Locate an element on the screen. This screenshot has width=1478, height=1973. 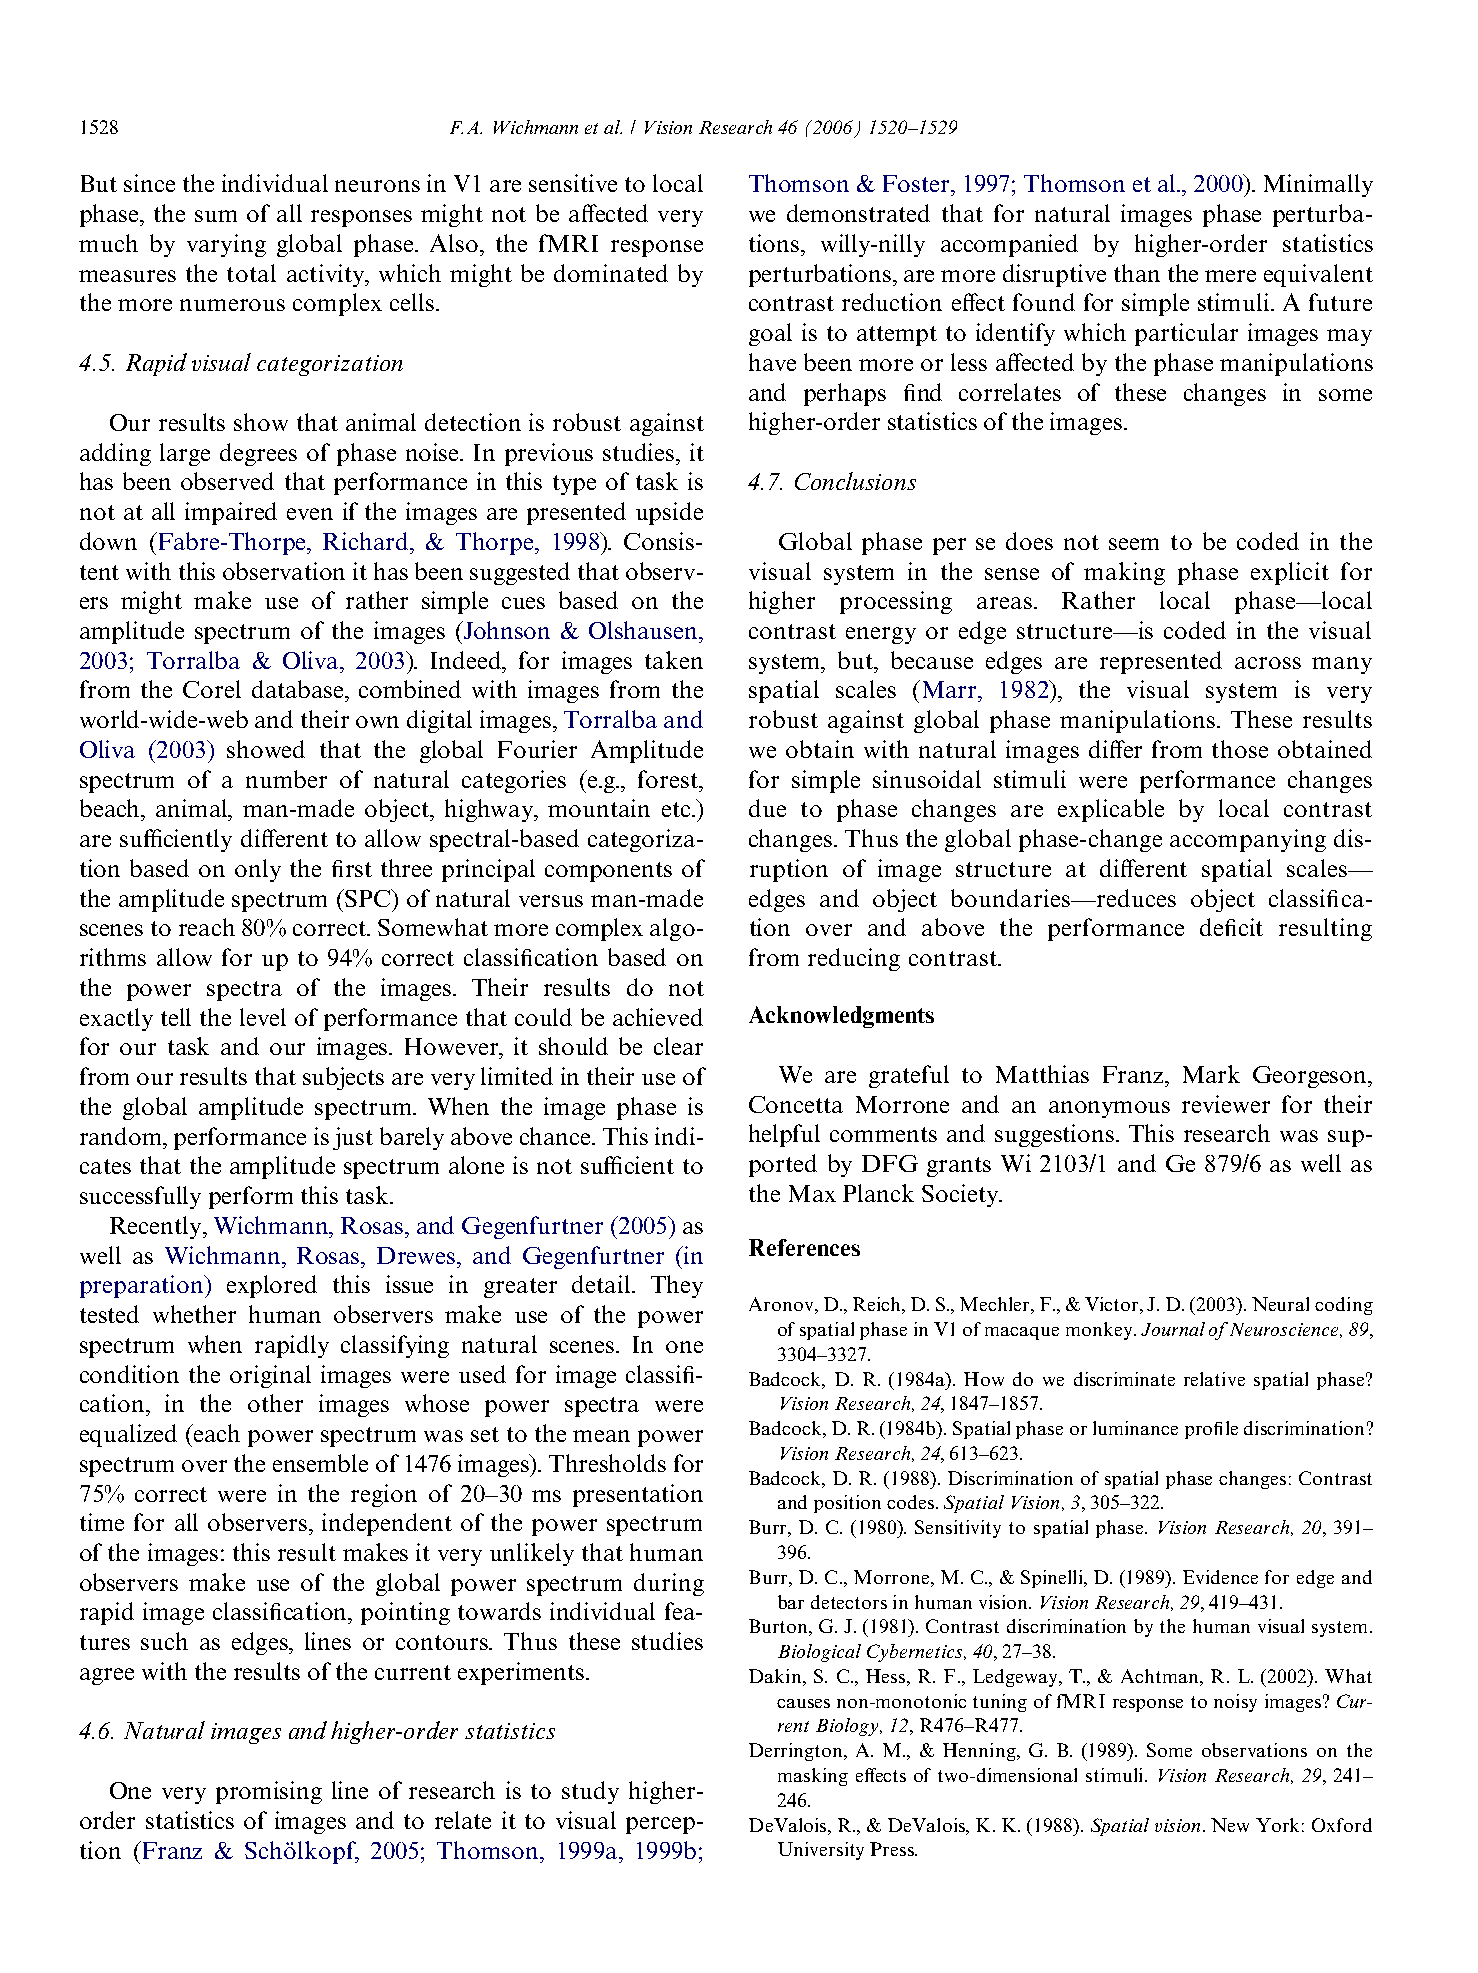
number is located at coordinates (286, 779).
